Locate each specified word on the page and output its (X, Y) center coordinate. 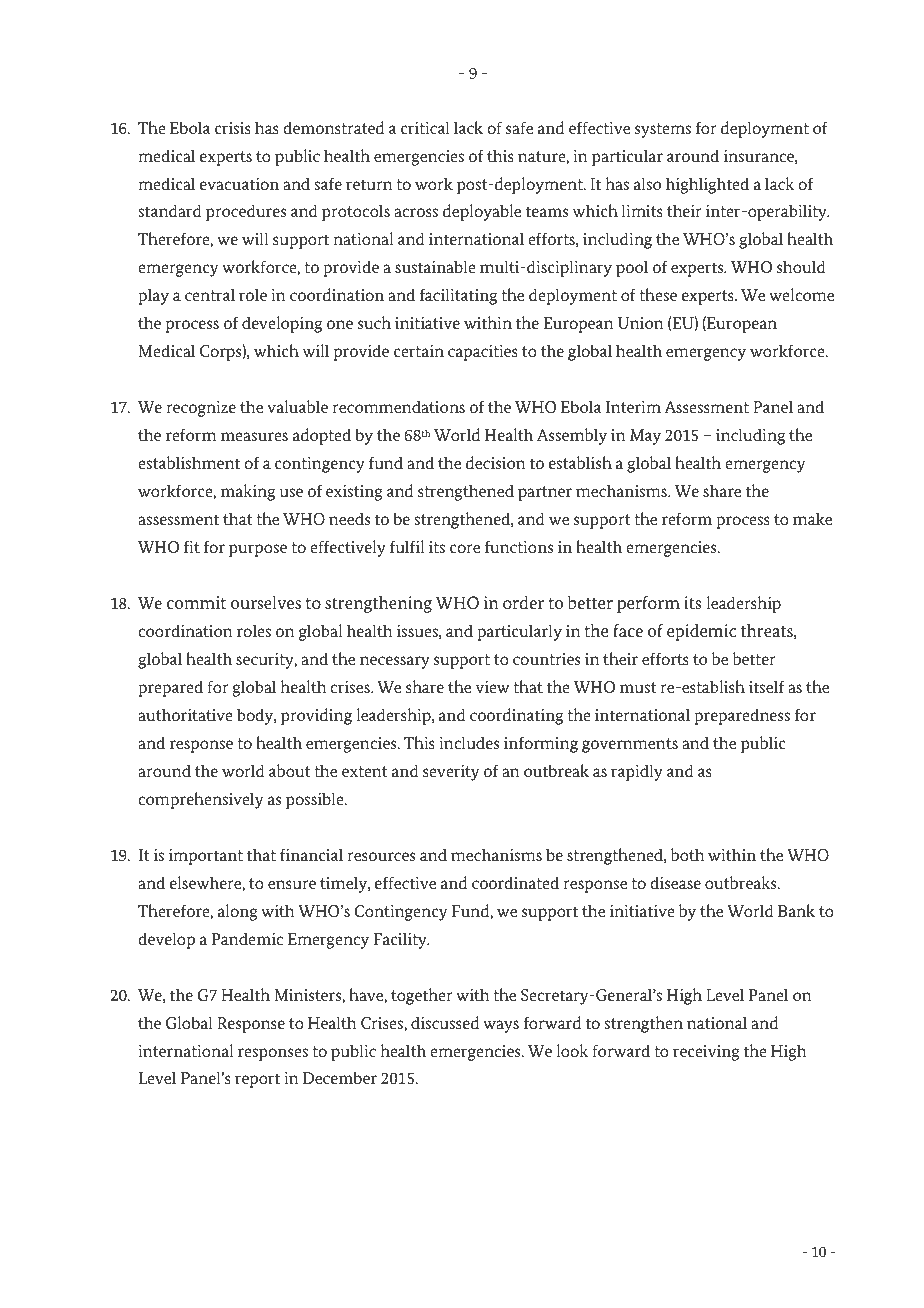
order (523, 603)
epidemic (701, 632)
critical (425, 127)
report (257, 1080)
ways (501, 1026)
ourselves (266, 603)
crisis (233, 128)
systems (663, 130)
